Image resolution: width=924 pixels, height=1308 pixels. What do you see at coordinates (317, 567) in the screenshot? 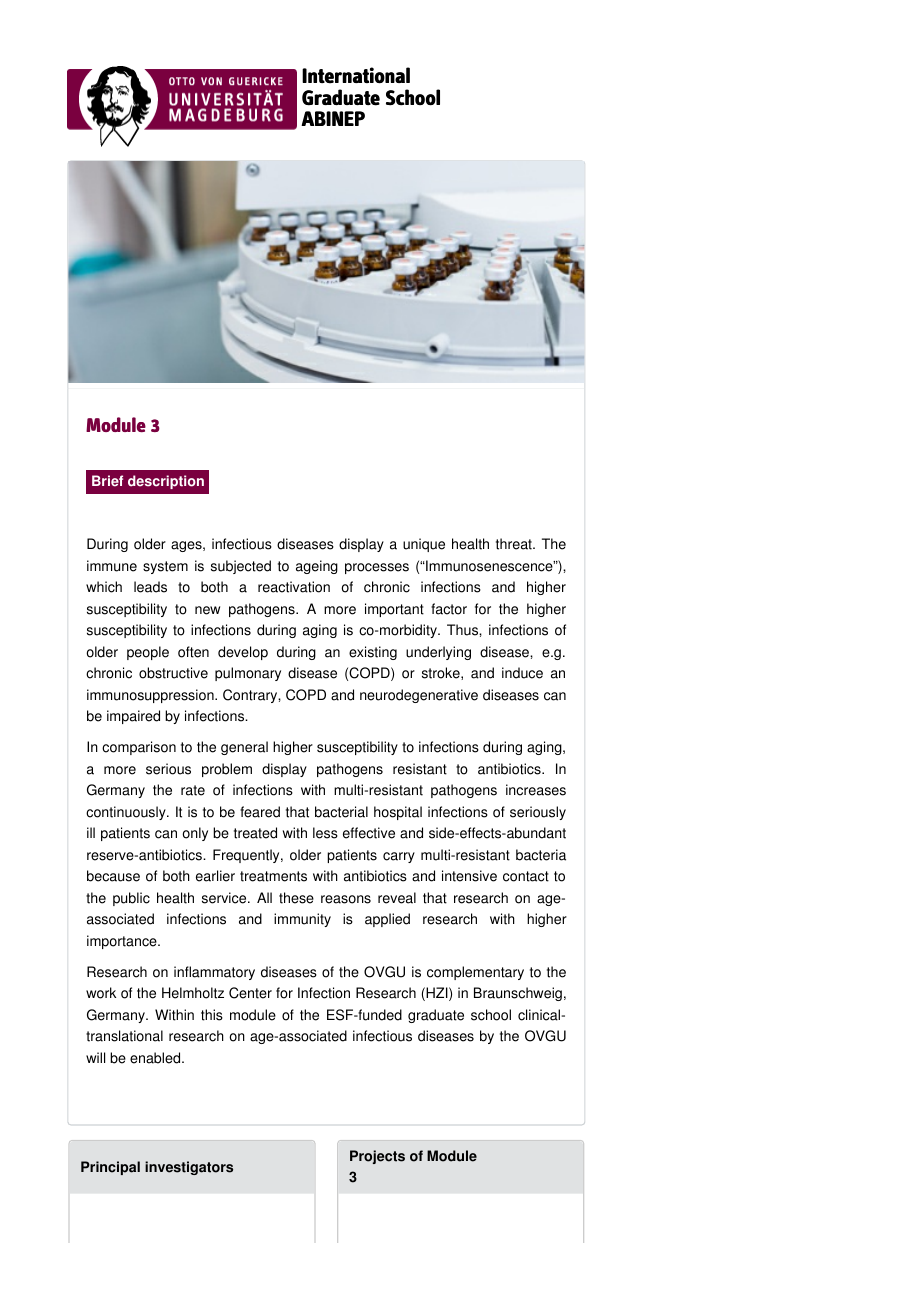
I see `ageing` at bounding box center [317, 567].
